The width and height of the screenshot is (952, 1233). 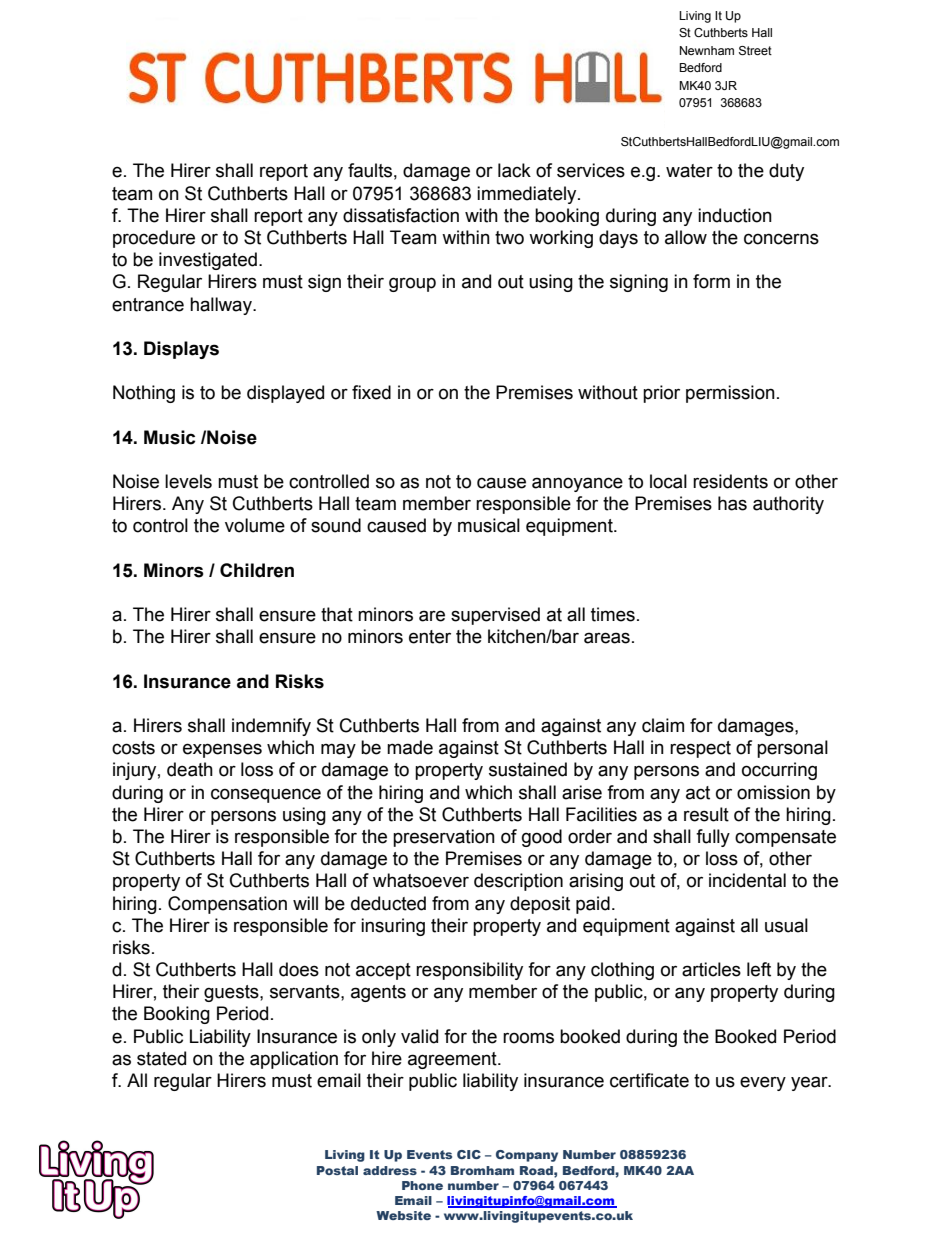 I want to click on lack, so click(x=514, y=170).
